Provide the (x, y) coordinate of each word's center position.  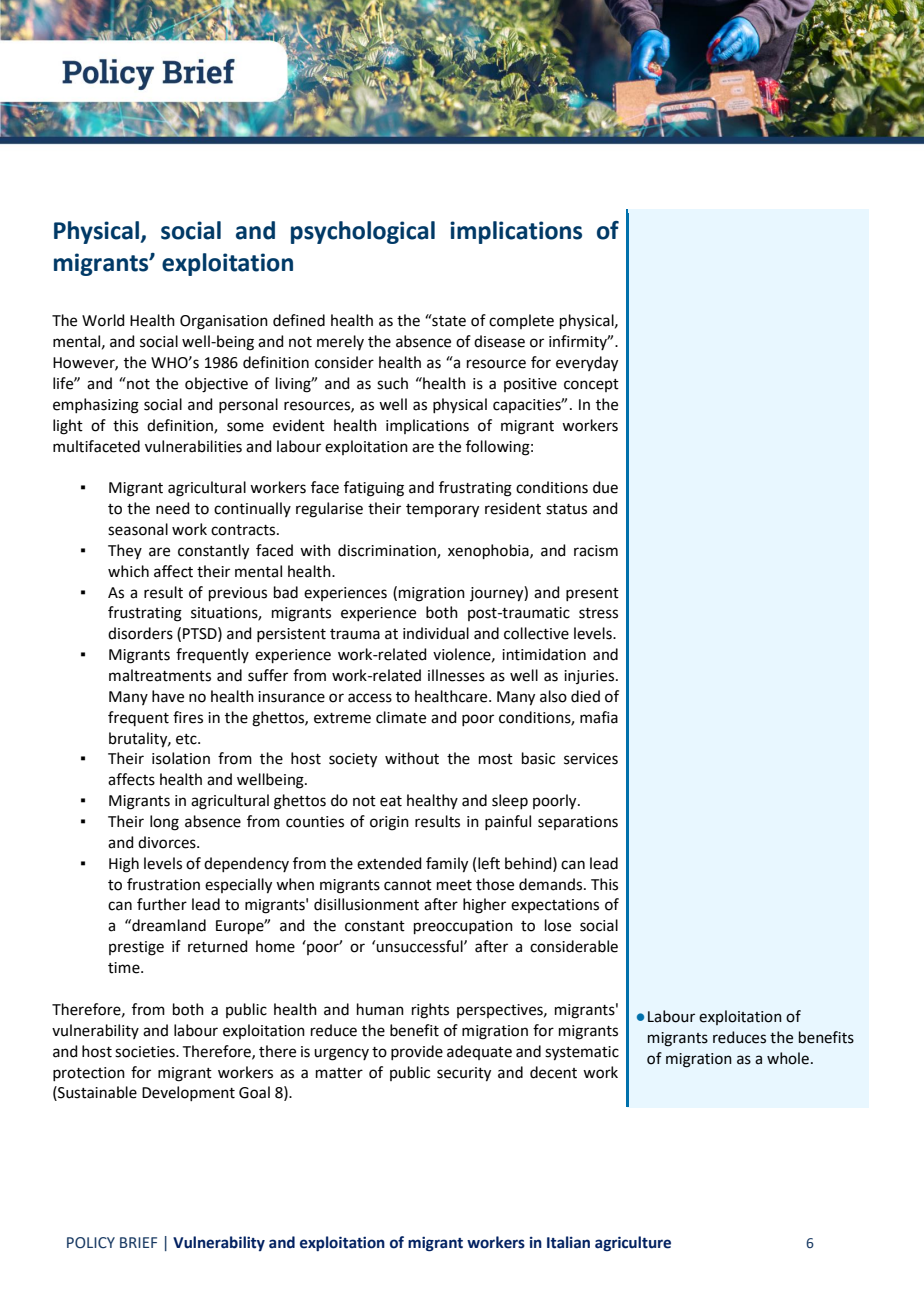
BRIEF (138, 1242)
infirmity (579, 342)
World (103, 320)
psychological (363, 232)
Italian (568, 1242)
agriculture (633, 1243)
